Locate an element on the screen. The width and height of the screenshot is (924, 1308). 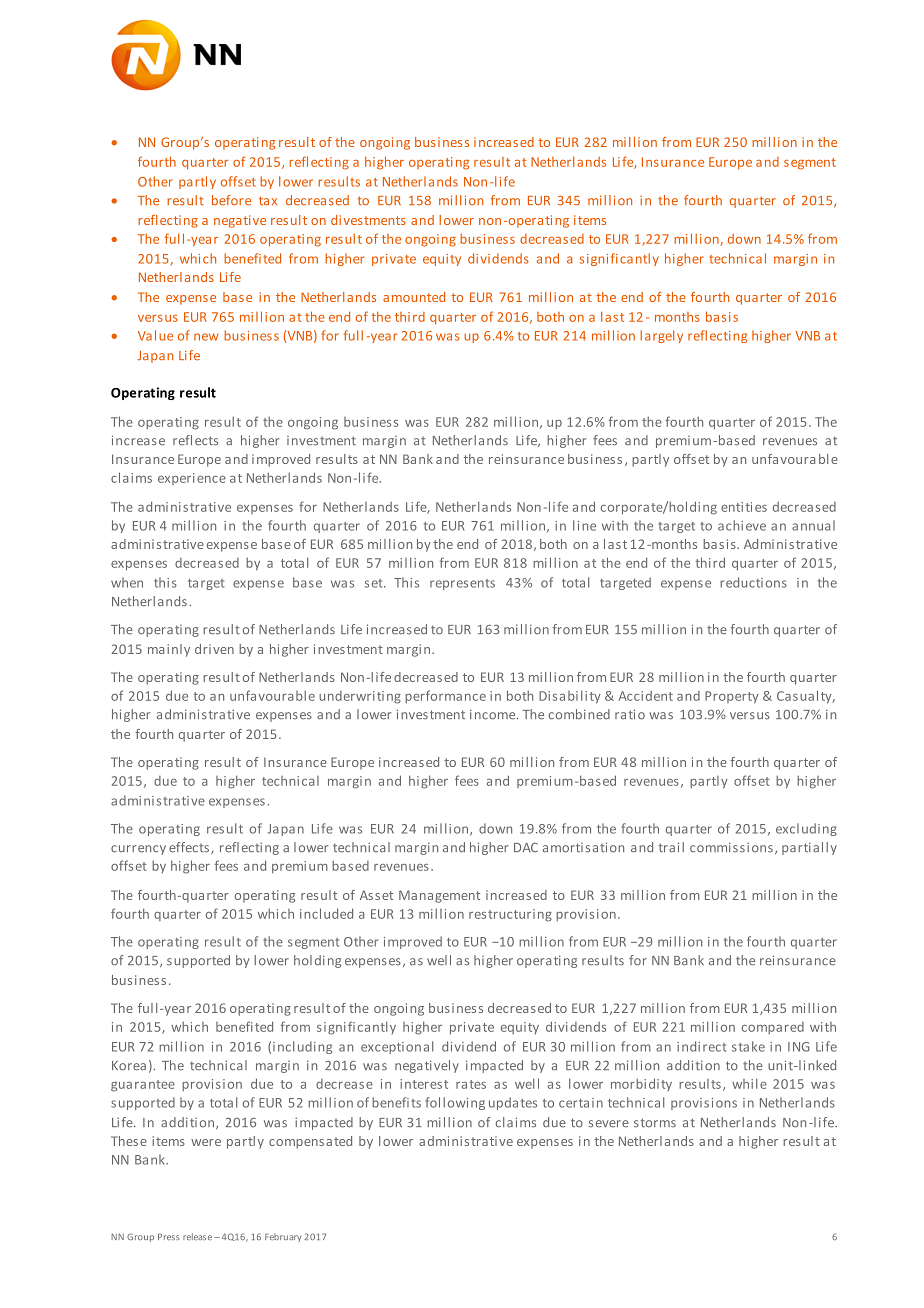
amounted is located at coordinates (414, 297).
